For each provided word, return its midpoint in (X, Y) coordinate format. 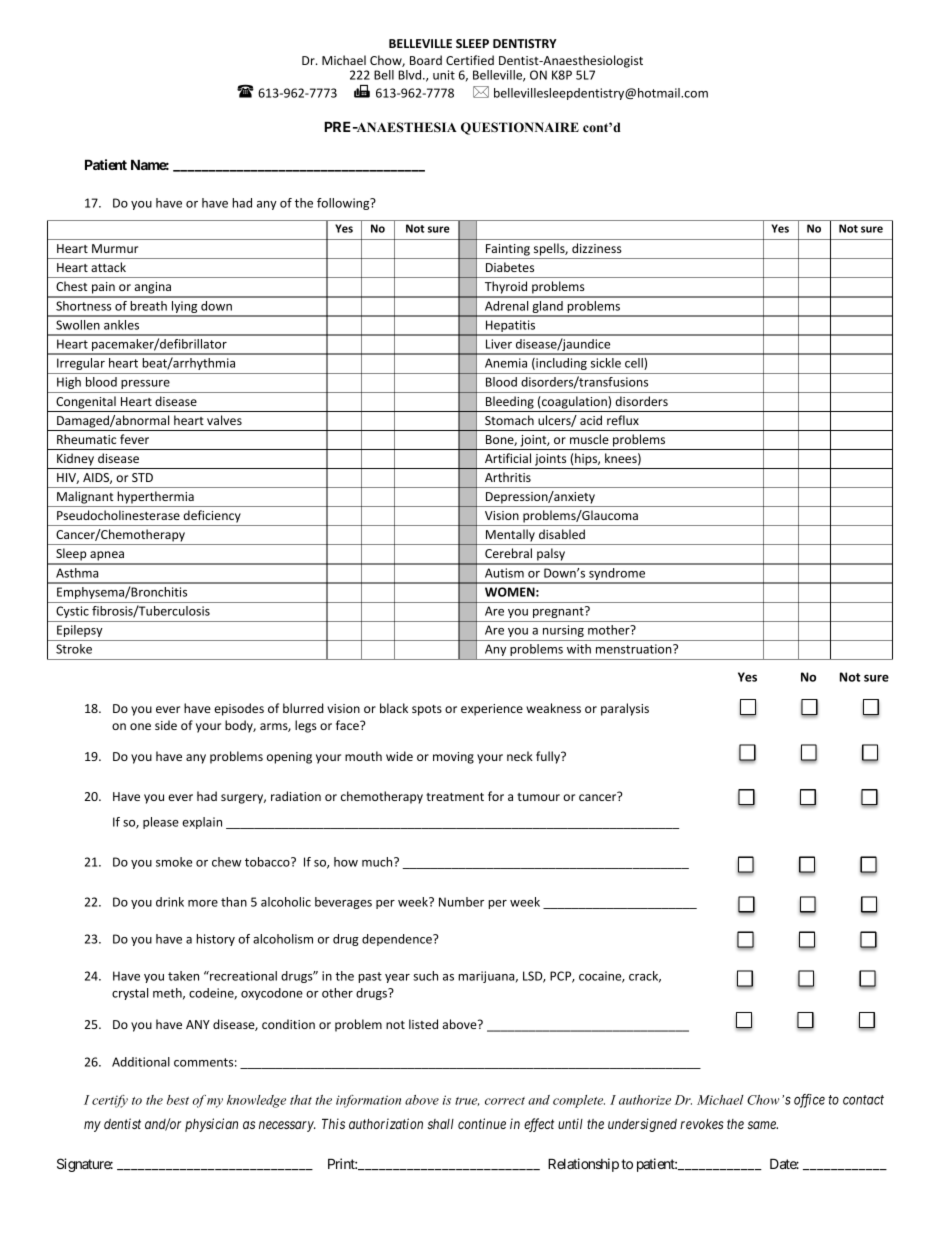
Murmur (115, 248)
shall (441, 1124)
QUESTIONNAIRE (520, 128)
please (161, 823)
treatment (455, 797)
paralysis (625, 709)
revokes (702, 1124)
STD (142, 477)
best (178, 1100)
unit (444, 75)
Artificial (508, 458)
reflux (623, 420)
